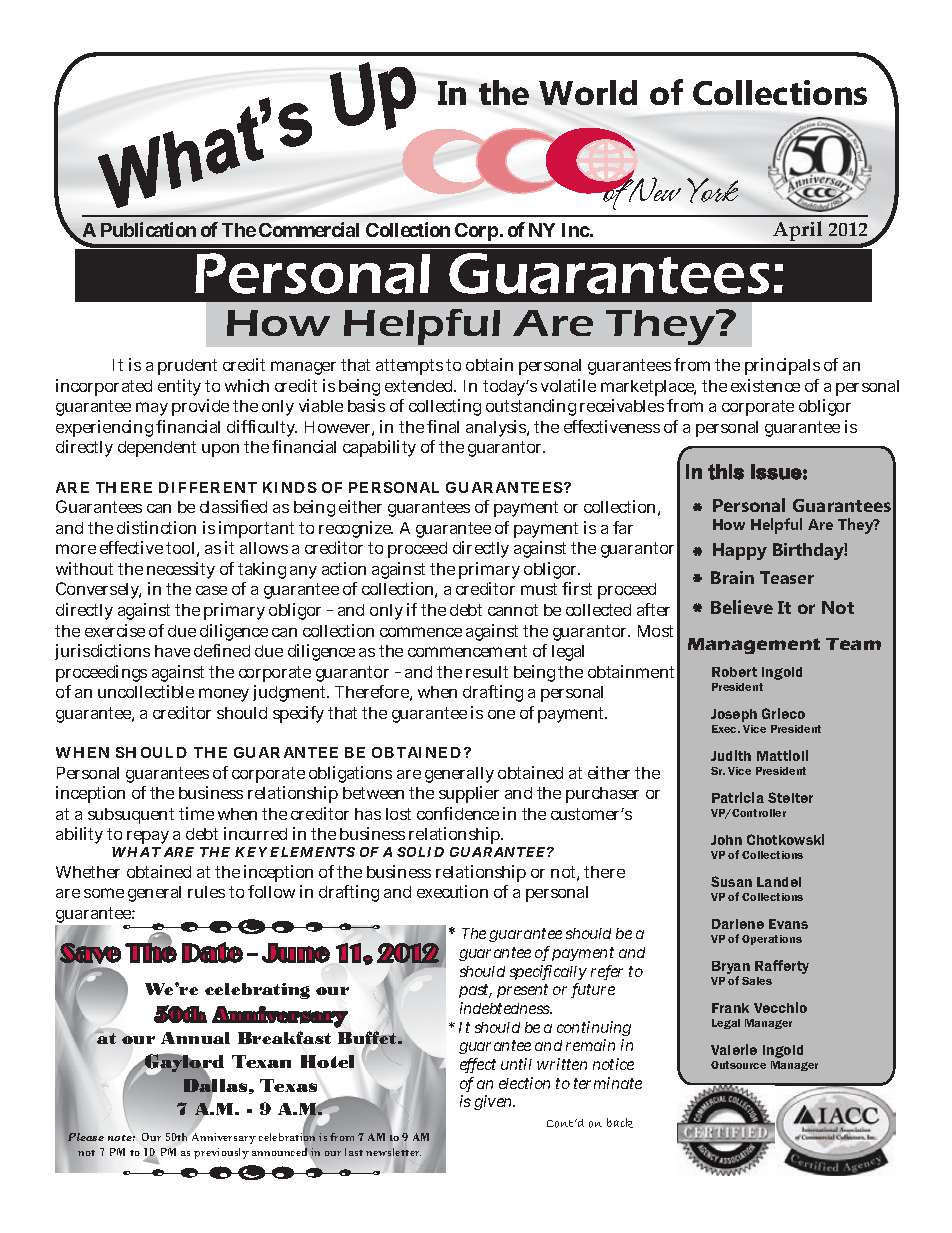 The height and width of the screenshot is (1233, 952). What do you see at coordinates (588, 92) in the screenshot?
I see `World` at bounding box center [588, 92].
